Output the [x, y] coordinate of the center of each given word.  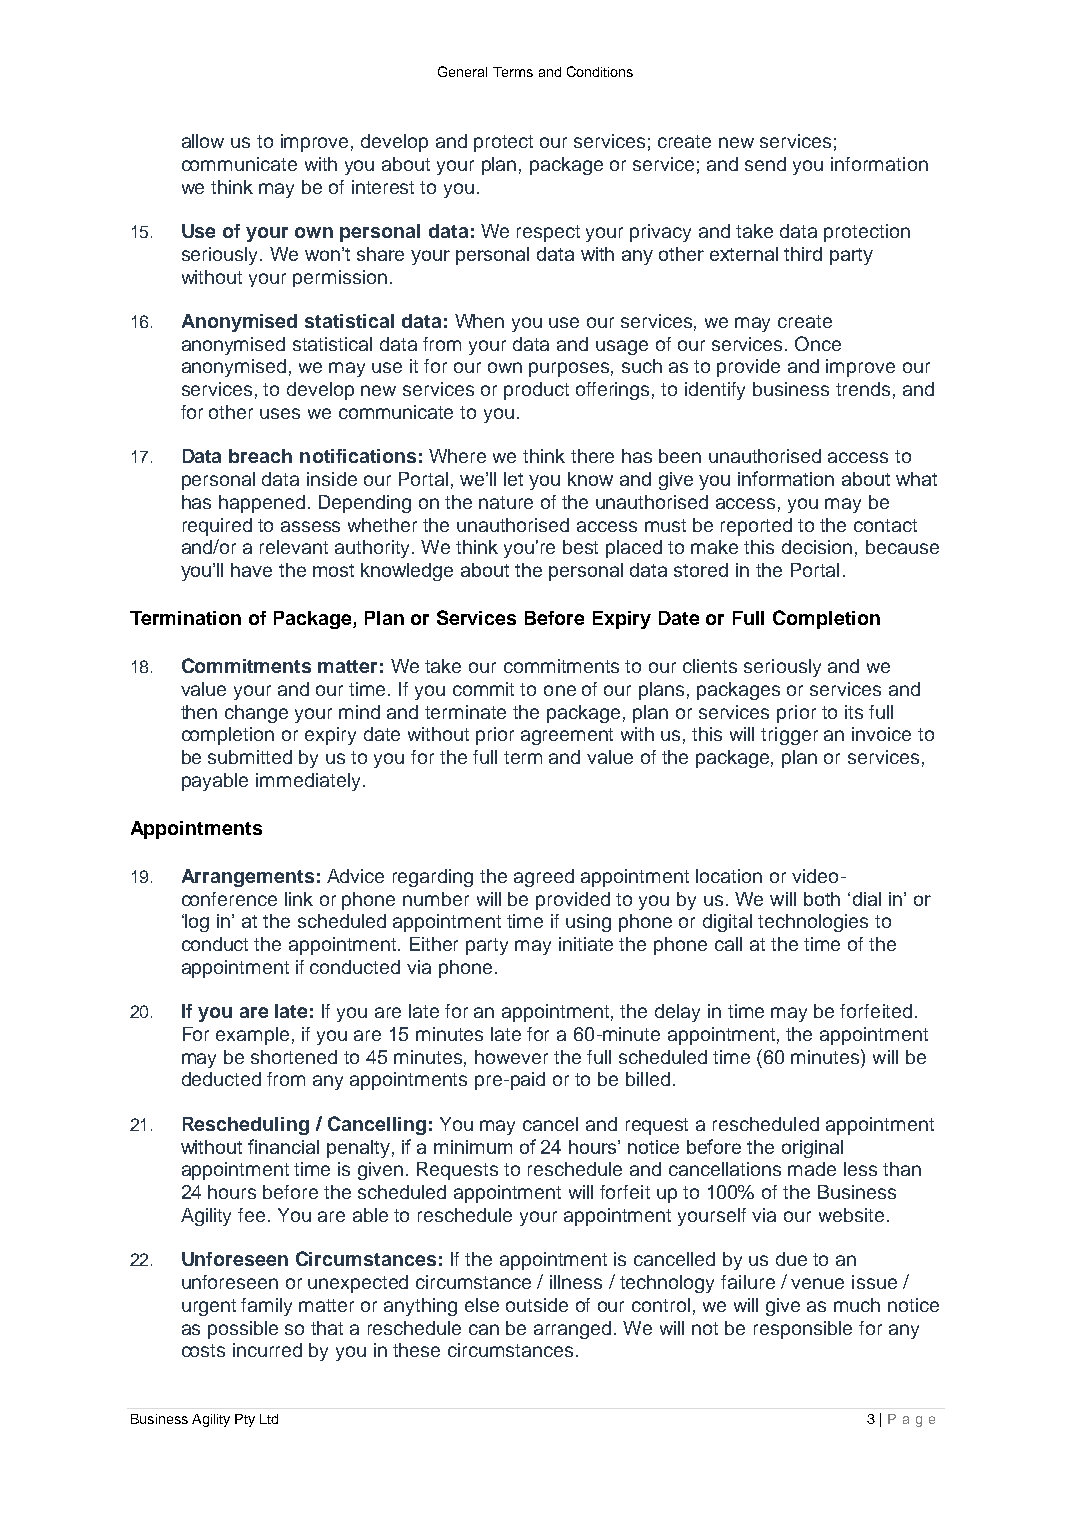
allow [203, 141]
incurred [267, 1350]
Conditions [600, 71]
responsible [803, 1330]
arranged [572, 1330]
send [765, 164]
